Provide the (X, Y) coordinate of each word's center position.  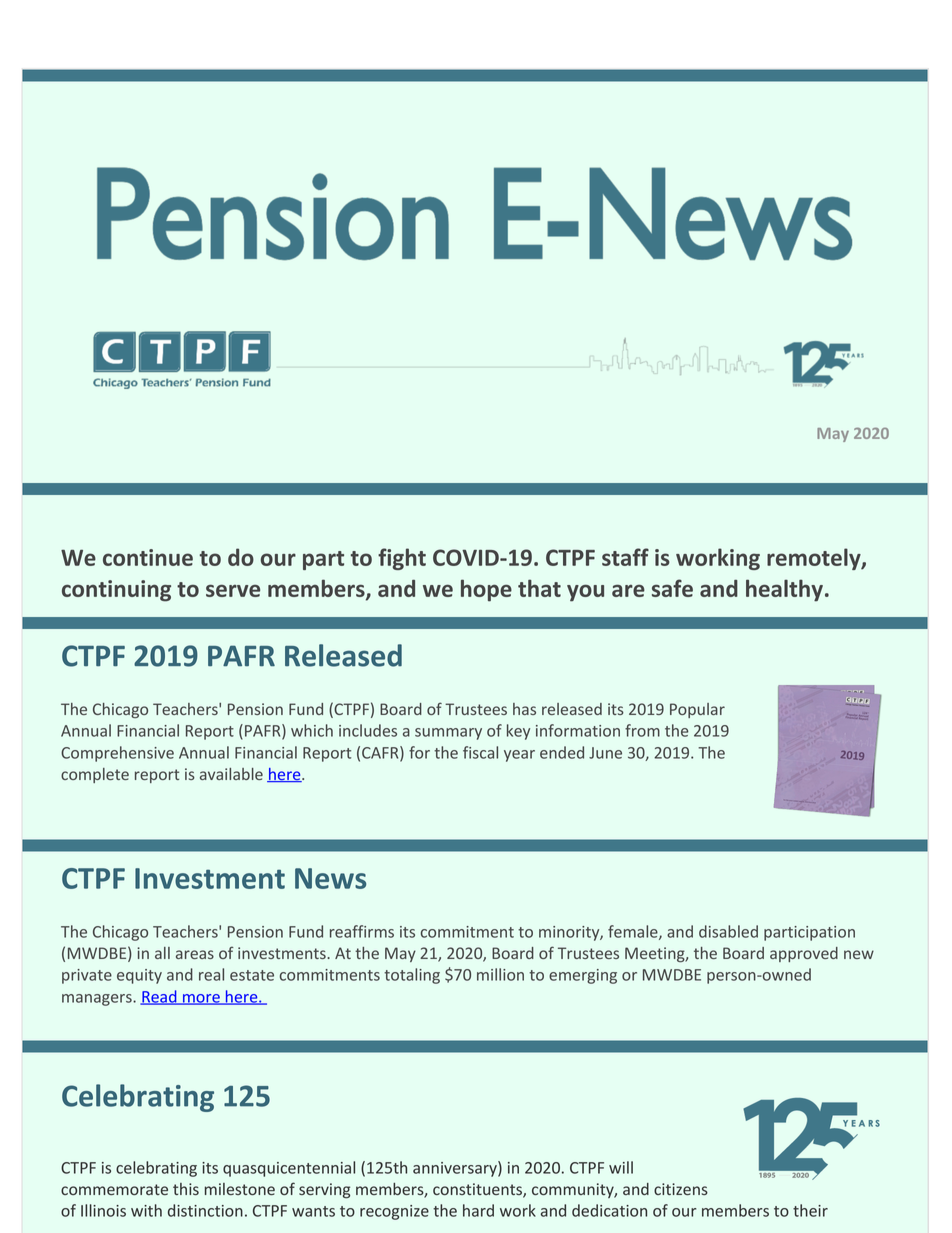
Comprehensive (117, 754)
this (186, 1189)
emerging (583, 976)
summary (448, 734)
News (330, 878)
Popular (697, 710)
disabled (728, 931)
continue (148, 557)
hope (486, 590)
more (201, 999)
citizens (681, 1189)
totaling (412, 976)
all (162, 953)
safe (672, 588)
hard (478, 1210)
